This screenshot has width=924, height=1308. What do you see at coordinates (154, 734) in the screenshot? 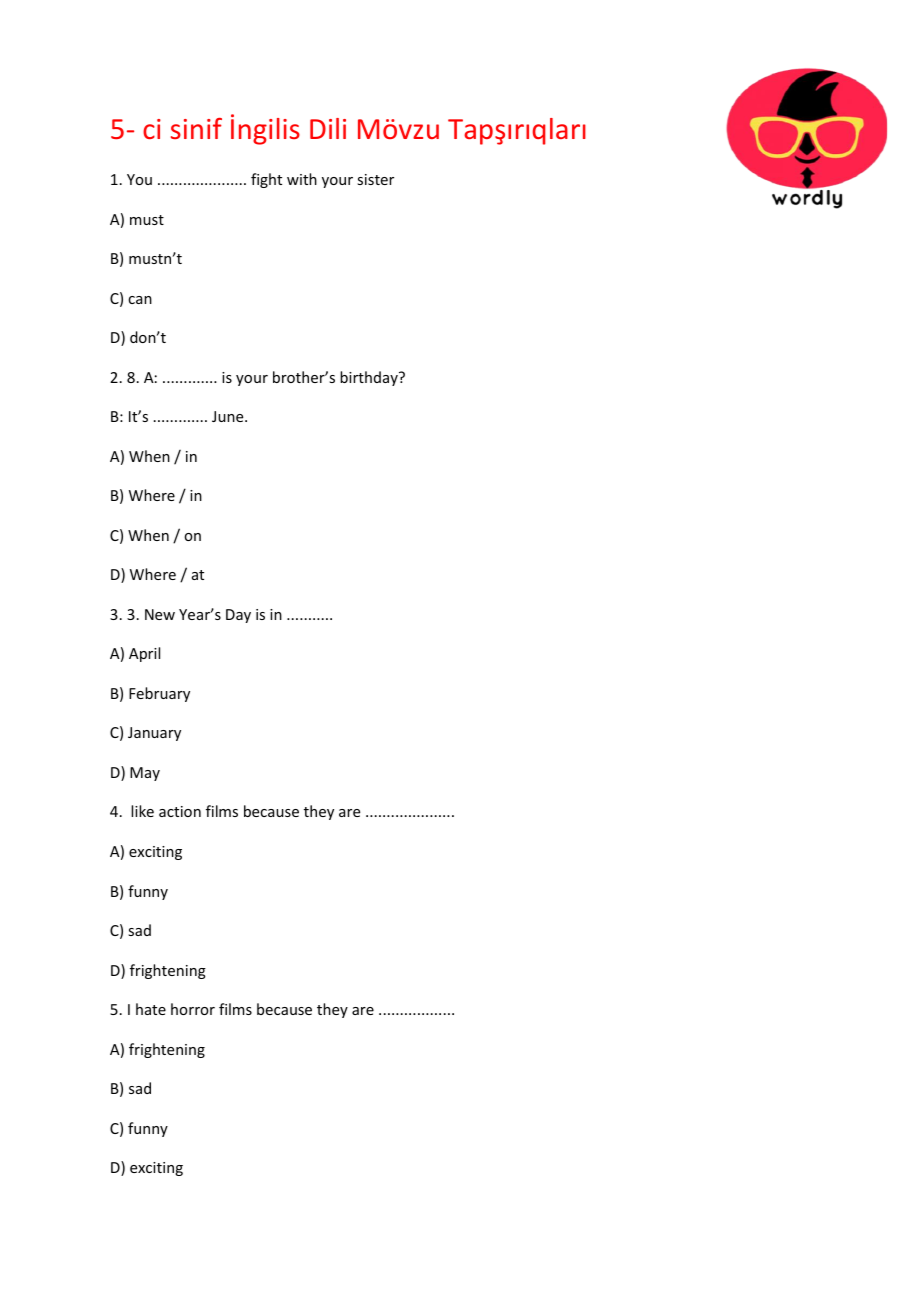
I see `January` at bounding box center [154, 734].
